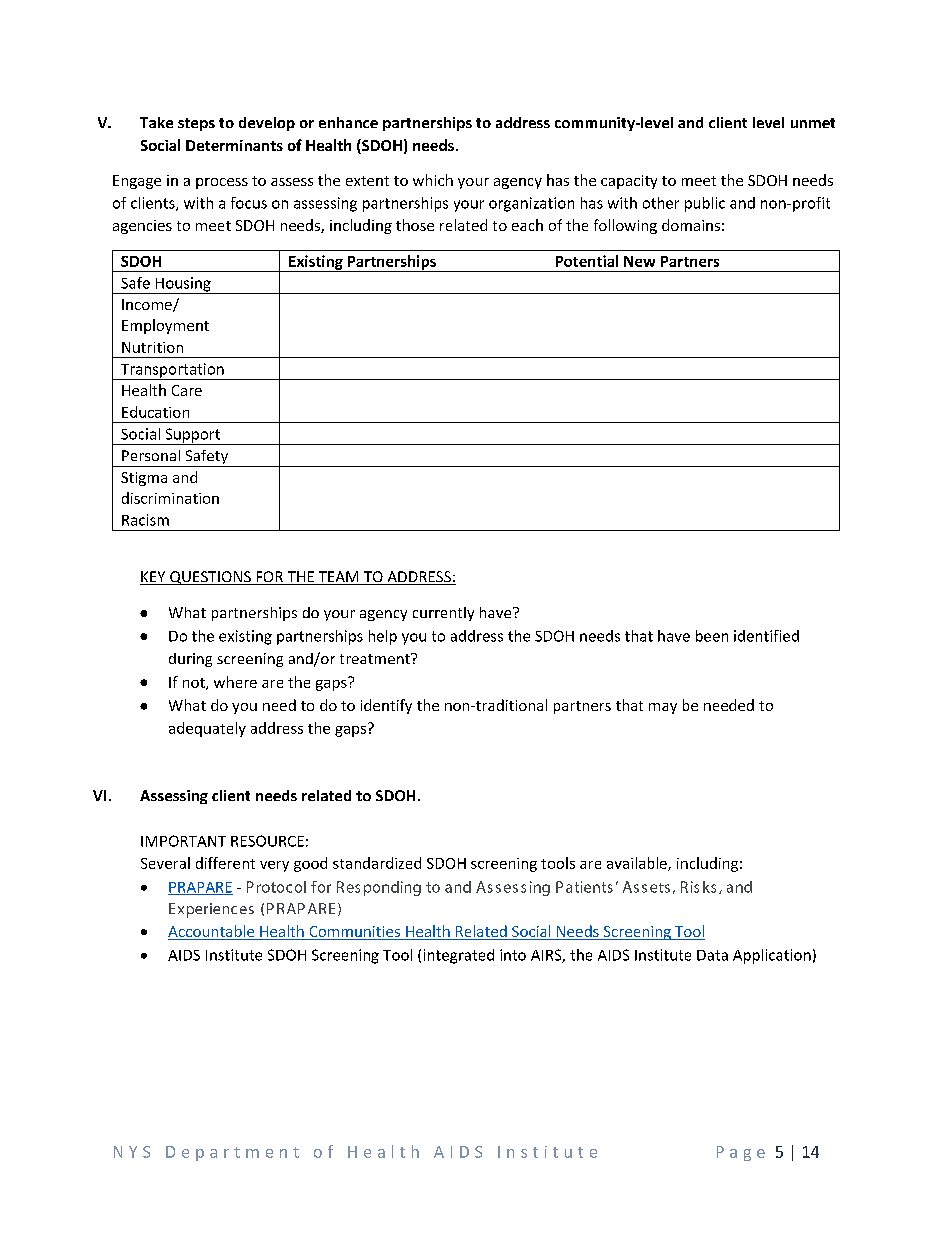  I want to click on Determinants, so click(234, 145).
